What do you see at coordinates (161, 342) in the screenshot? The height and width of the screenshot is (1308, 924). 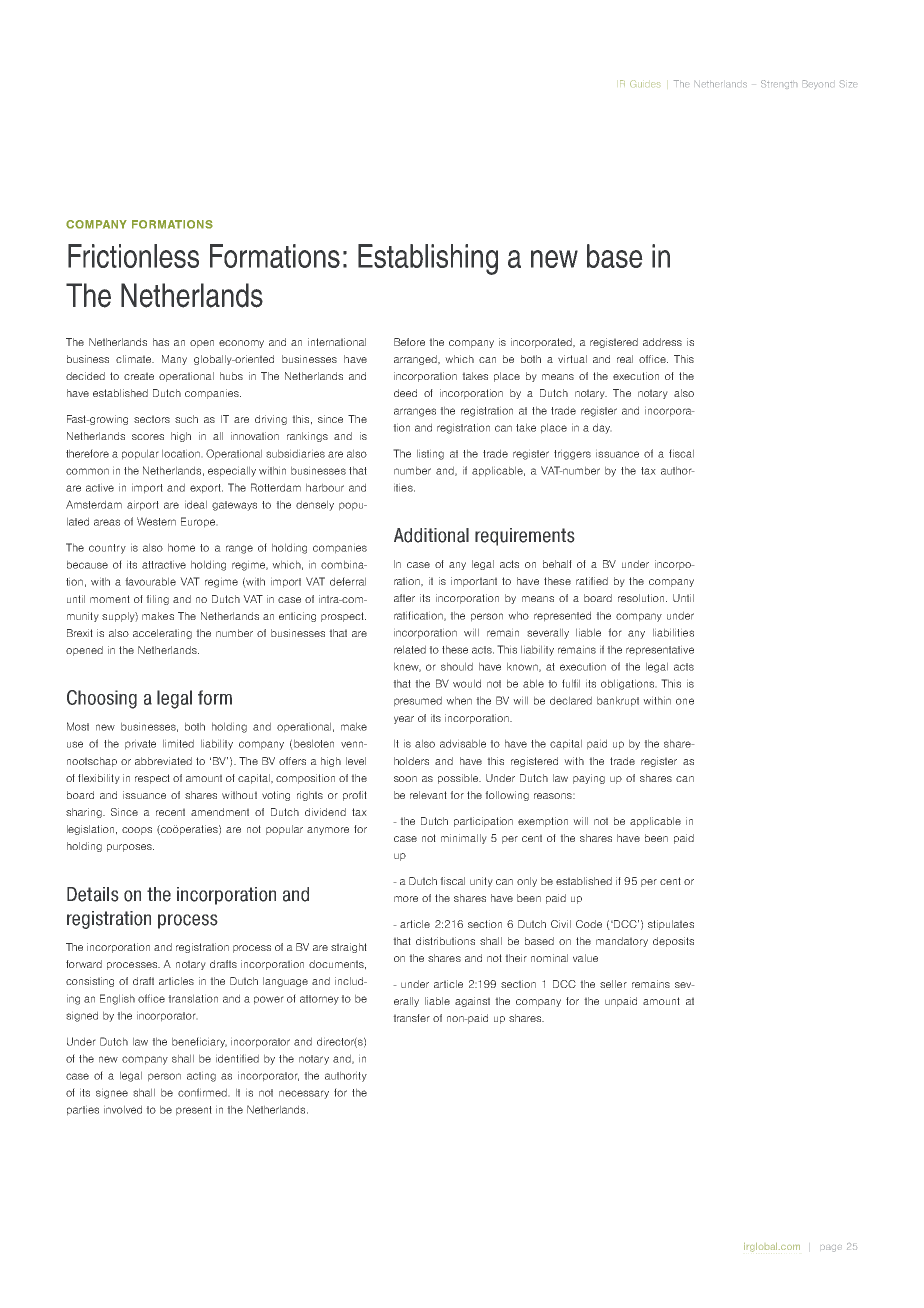 I see `has` at bounding box center [161, 342].
